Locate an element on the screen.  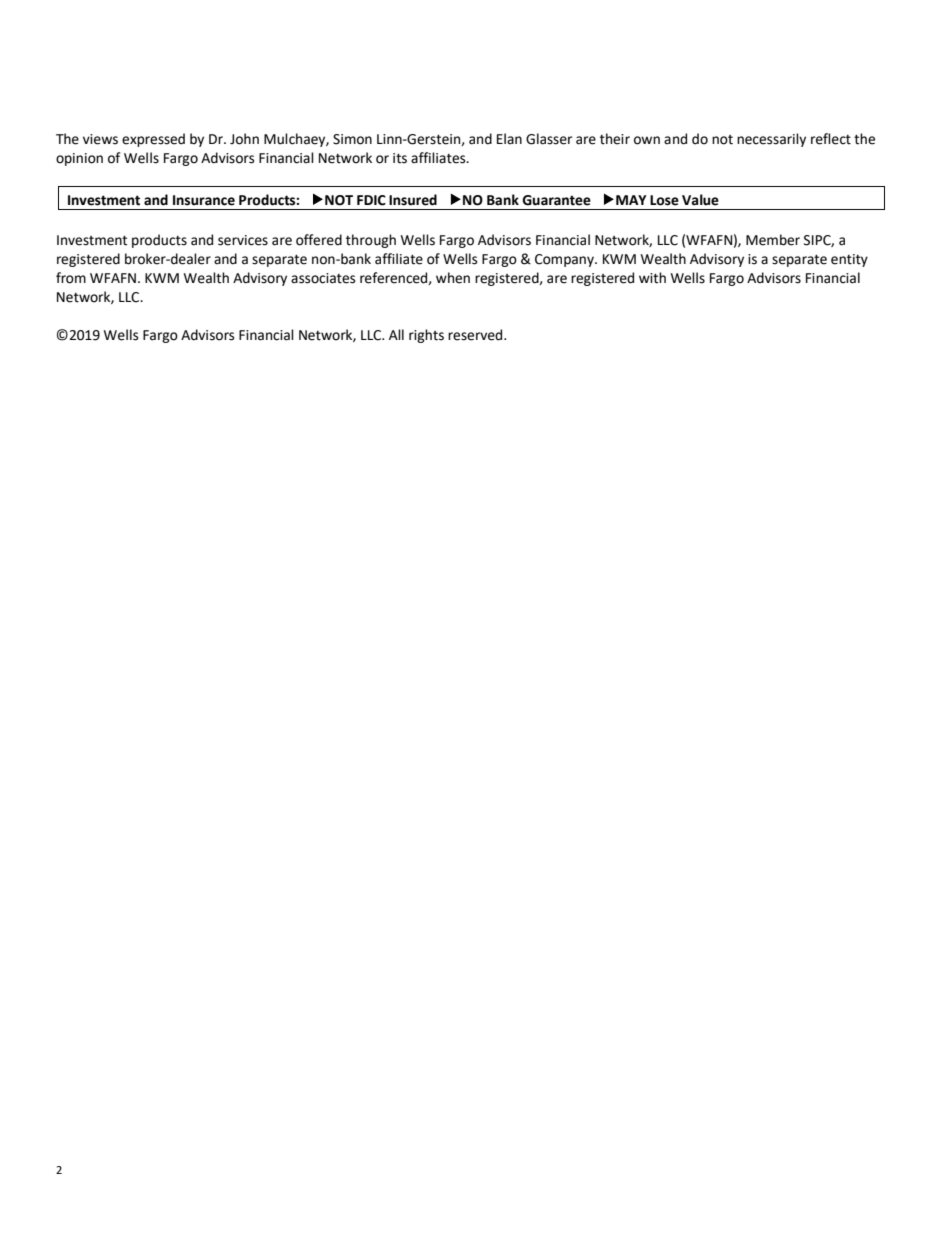
Elan is located at coordinates (509, 138).
